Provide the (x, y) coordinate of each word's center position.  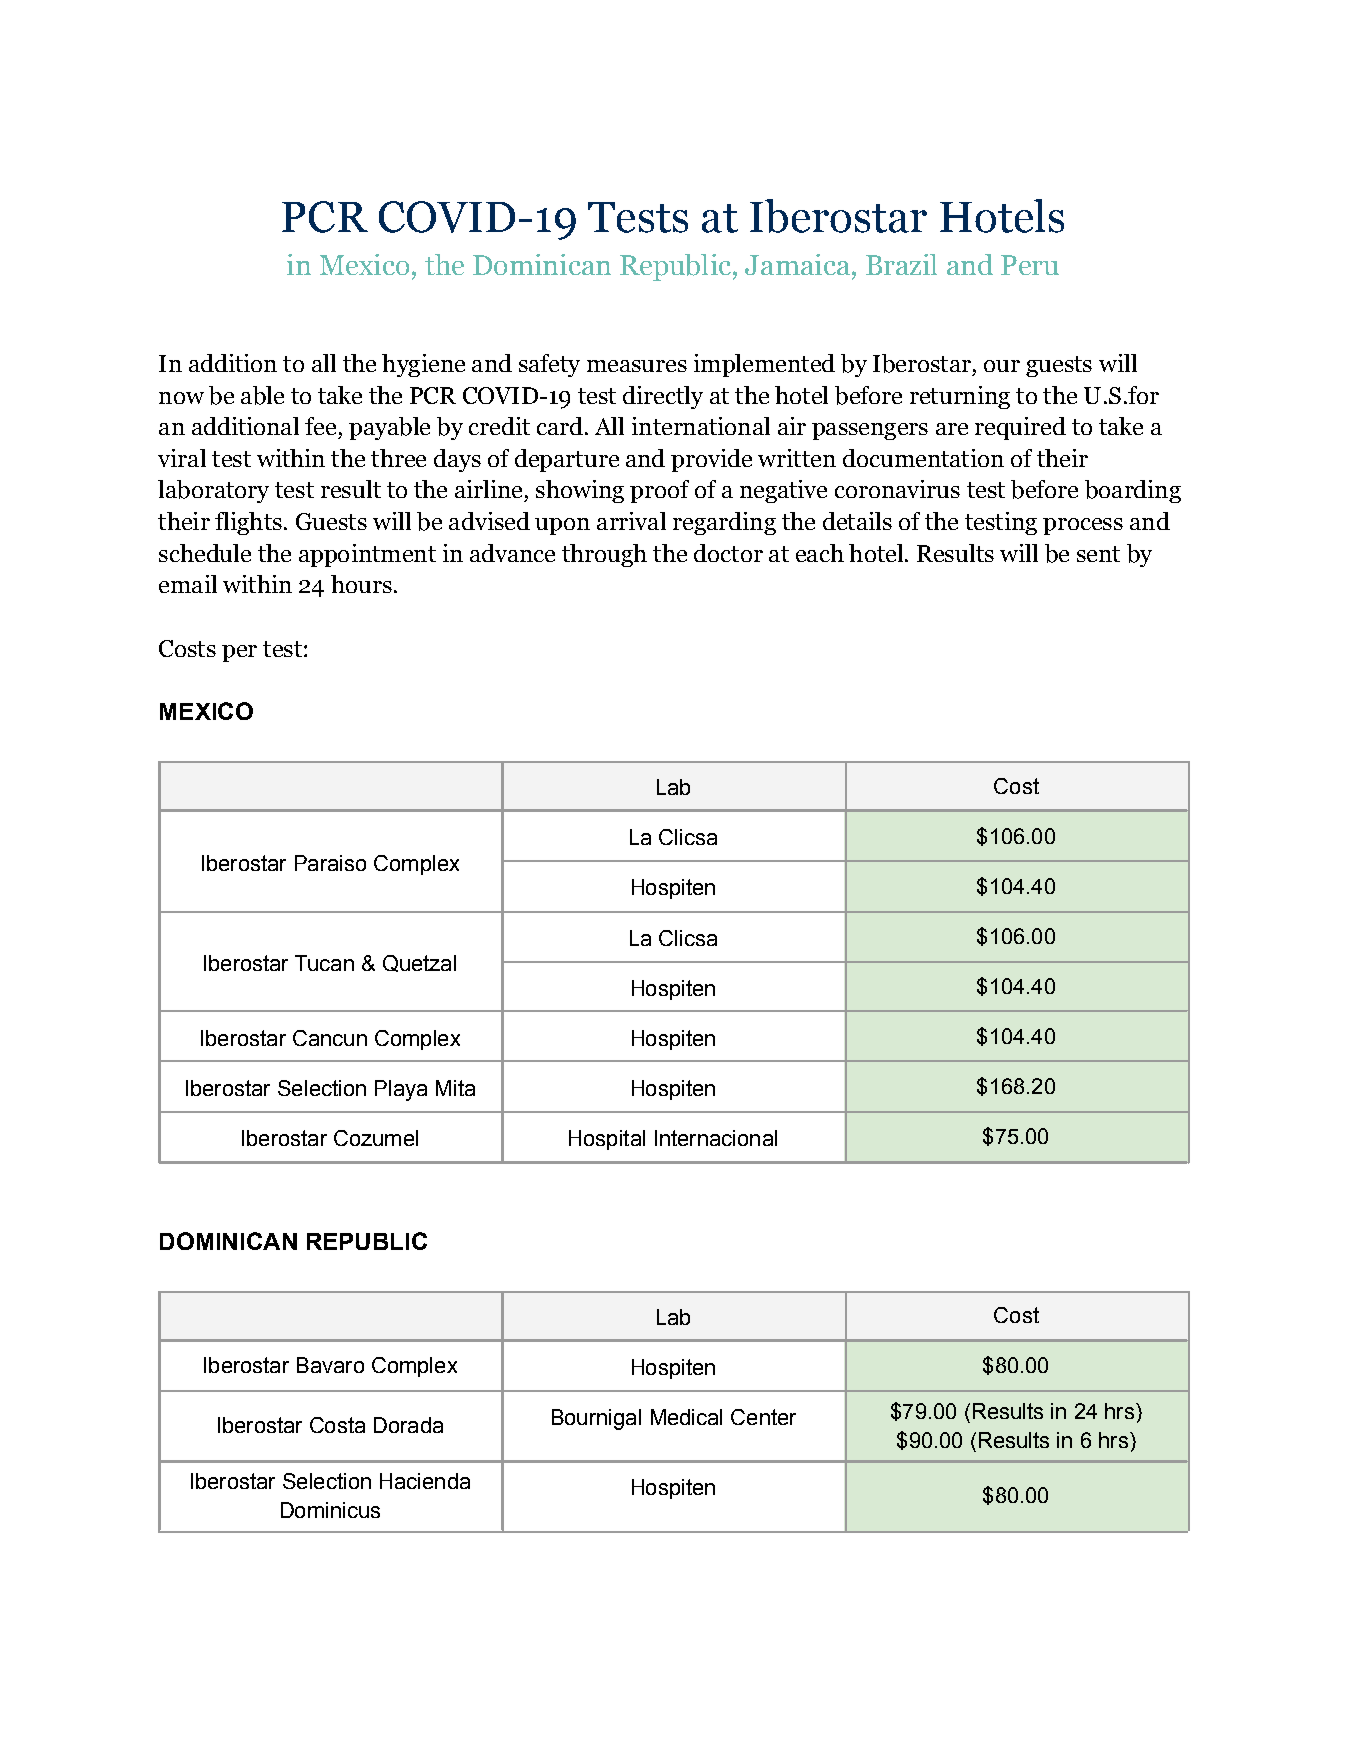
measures (637, 366)
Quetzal (419, 963)
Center (763, 1417)
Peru (1030, 265)
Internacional (716, 1138)
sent (1098, 554)
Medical (686, 1417)
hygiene (423, 365)
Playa (401, 1090)
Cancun (330, 1038)
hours (361, 584)
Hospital (607, 1140)
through (604, 555)
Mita (455, 1088)
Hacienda (425, 1481)
